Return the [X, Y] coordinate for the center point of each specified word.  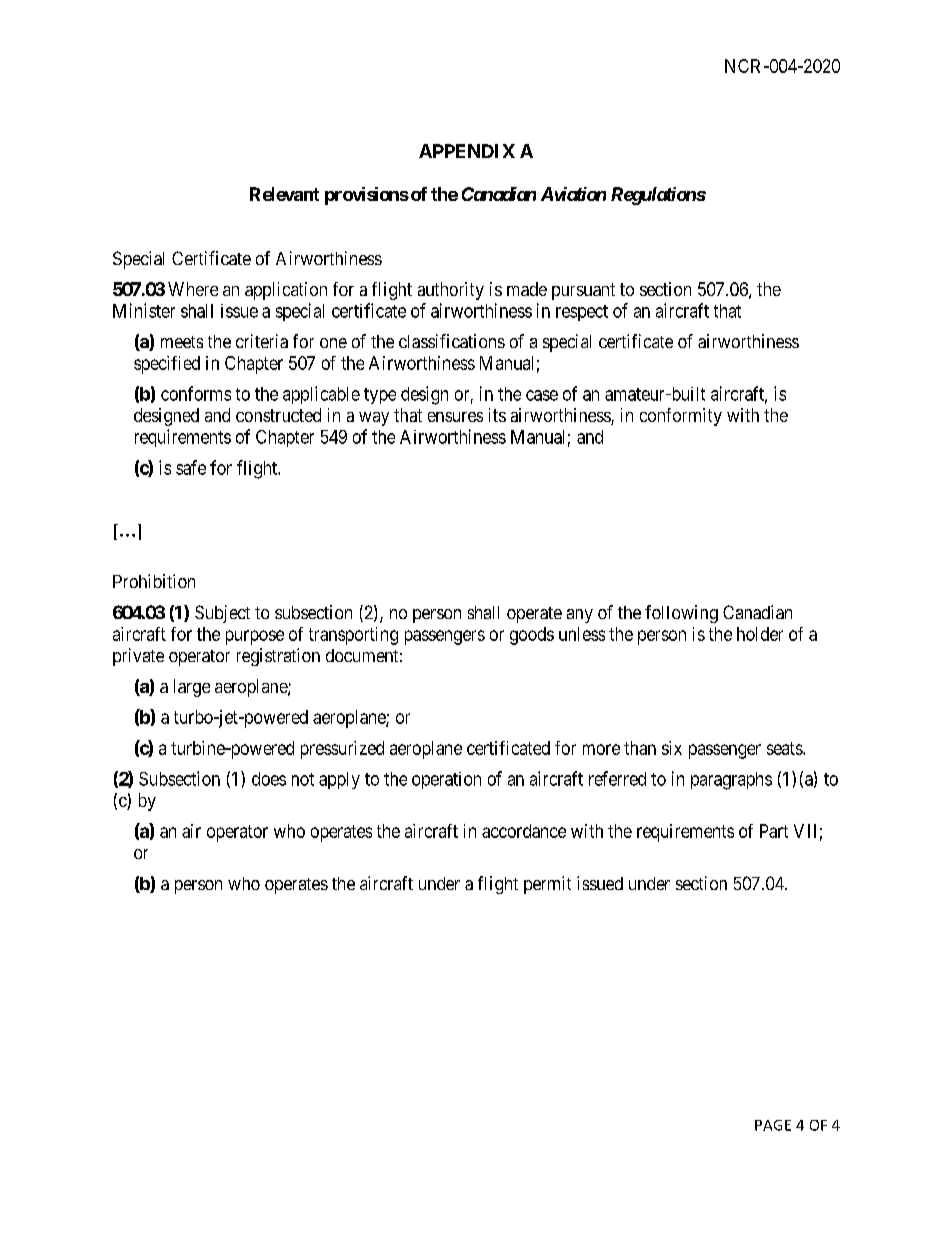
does [269, 779]
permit [547, 885]
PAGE [773, 1125]
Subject [222, 614]
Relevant [284, 194]
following [681, 614]
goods [532, 636]
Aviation [573, 194]
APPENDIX [467, 151]
